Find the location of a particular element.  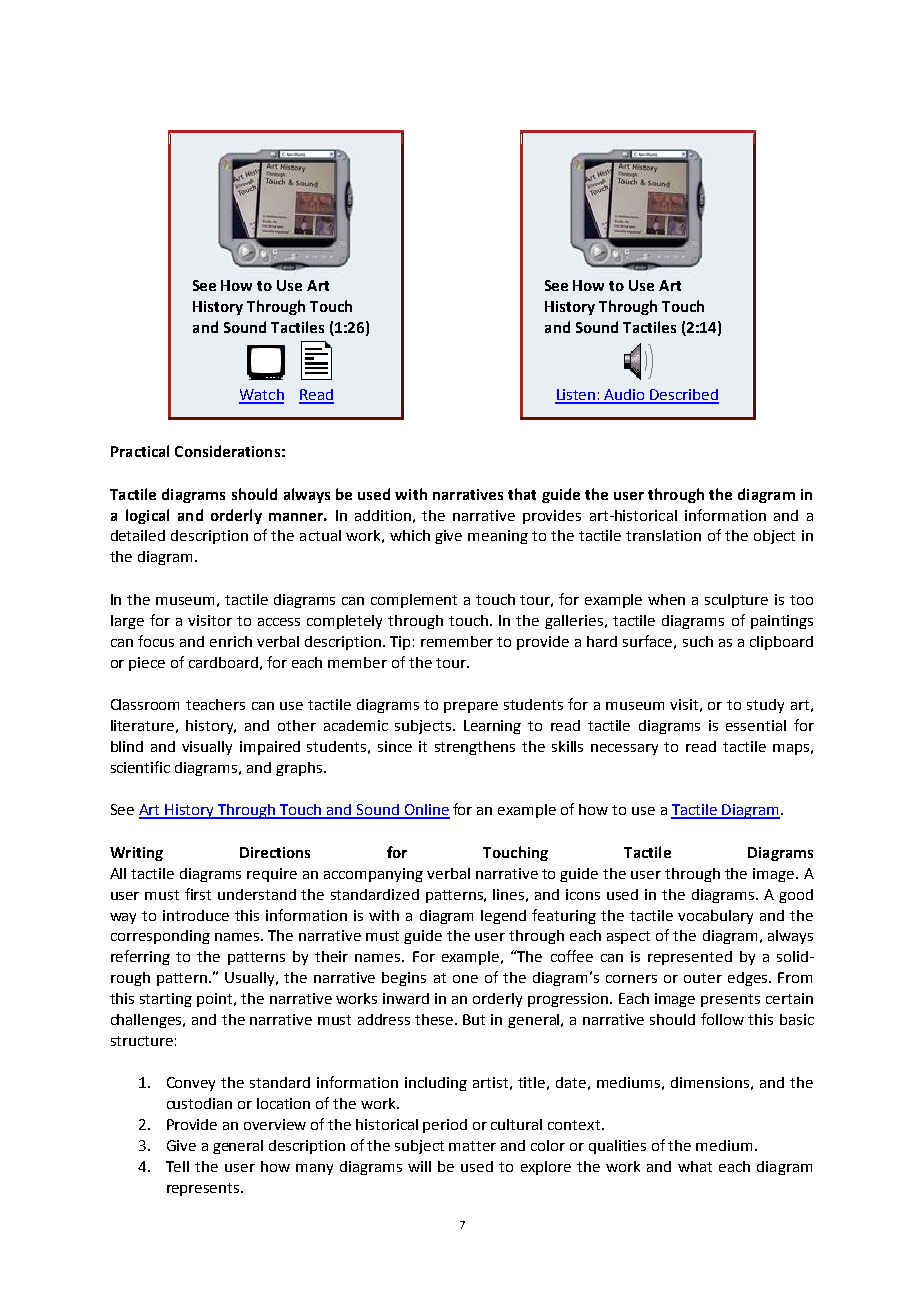

Considerations is located at coordinates (227, 451).
